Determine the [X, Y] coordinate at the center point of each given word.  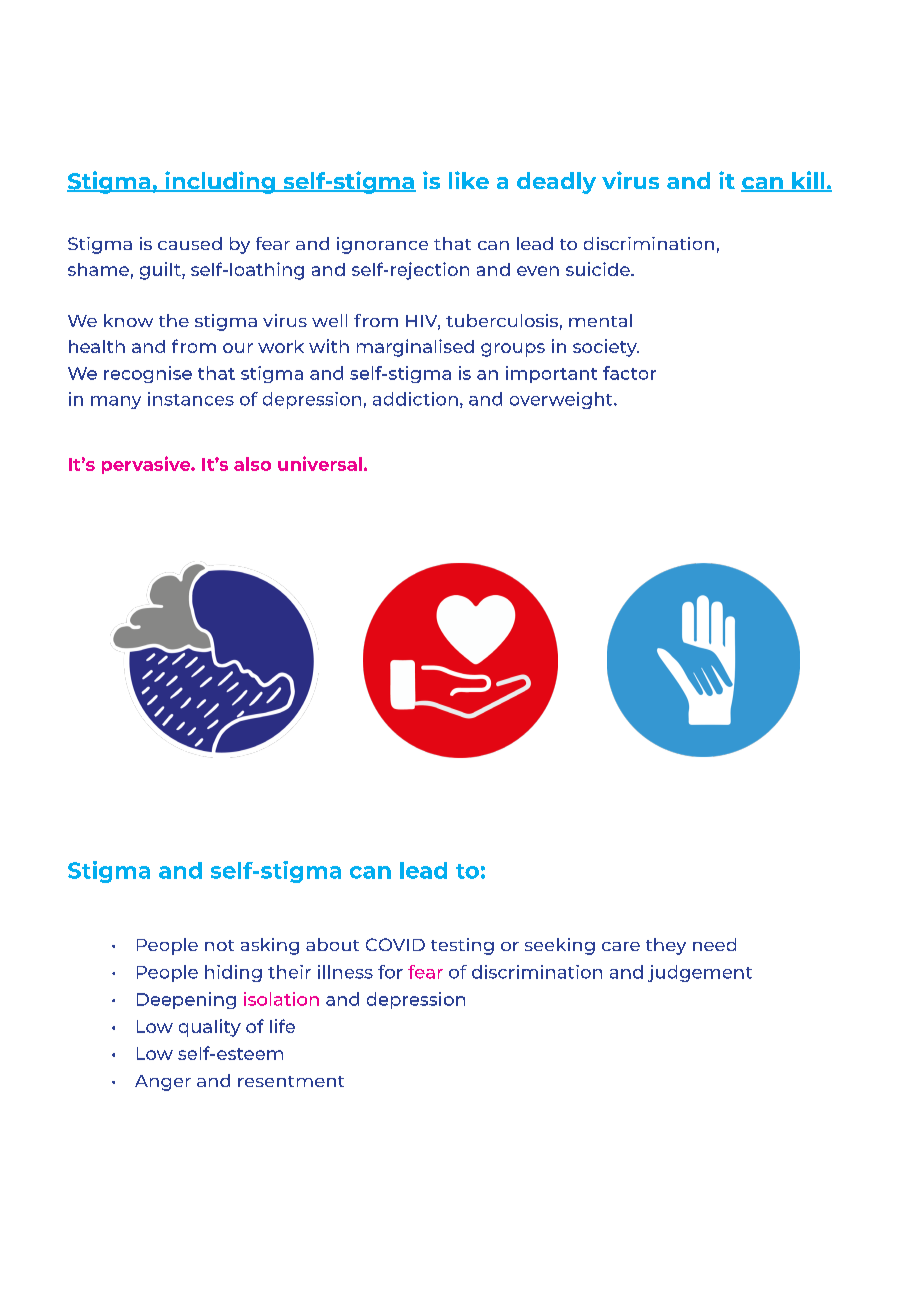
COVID [395, 944]
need [714, 944]
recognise [148, 374]
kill [808, 181]
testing [462, 946]
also [252, 464]
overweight [562, 400]
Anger [163, 1083]
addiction [415, 399]
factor [629, 373]
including [220, 182]
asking [270, 946]
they [666, 946]
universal [320, 463]
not [219, 945]
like [469, 180]
